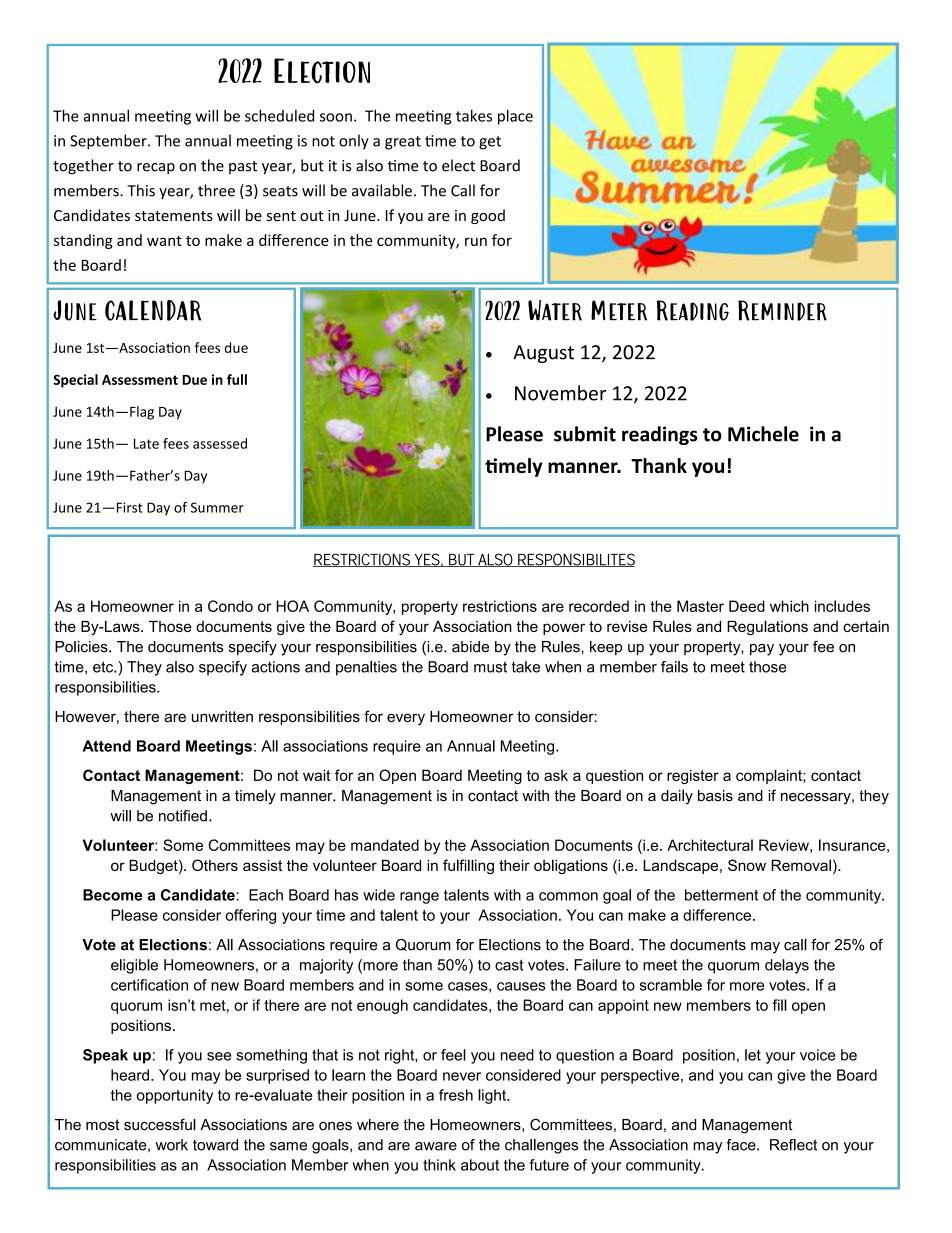 This image has height=1233, width=952. What do you see at coordinates (782, 310) in the image?
I see `Reminder` at bounding box center [782, 310].
